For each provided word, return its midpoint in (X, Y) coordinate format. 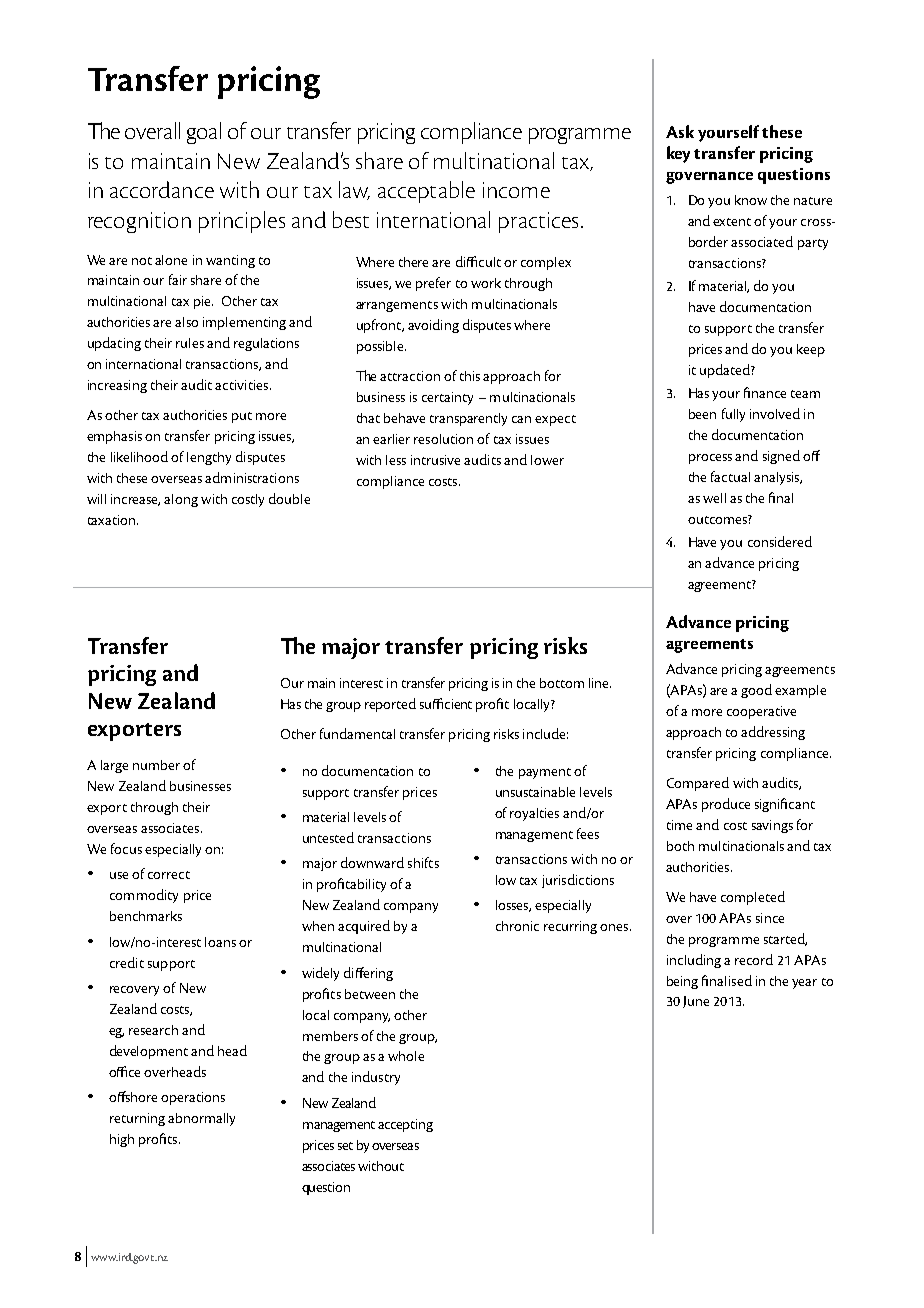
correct (169, 875)
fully (733, 415)
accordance (162, 189)
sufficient (446, 703)
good (756, 691)
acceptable (426, 192)
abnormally (201, 1119)
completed (753, 898)
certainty (447, 398)
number (156, 765)
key (678, 154)
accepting (405, 1125)
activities (241, 385)
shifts (423, 862)
